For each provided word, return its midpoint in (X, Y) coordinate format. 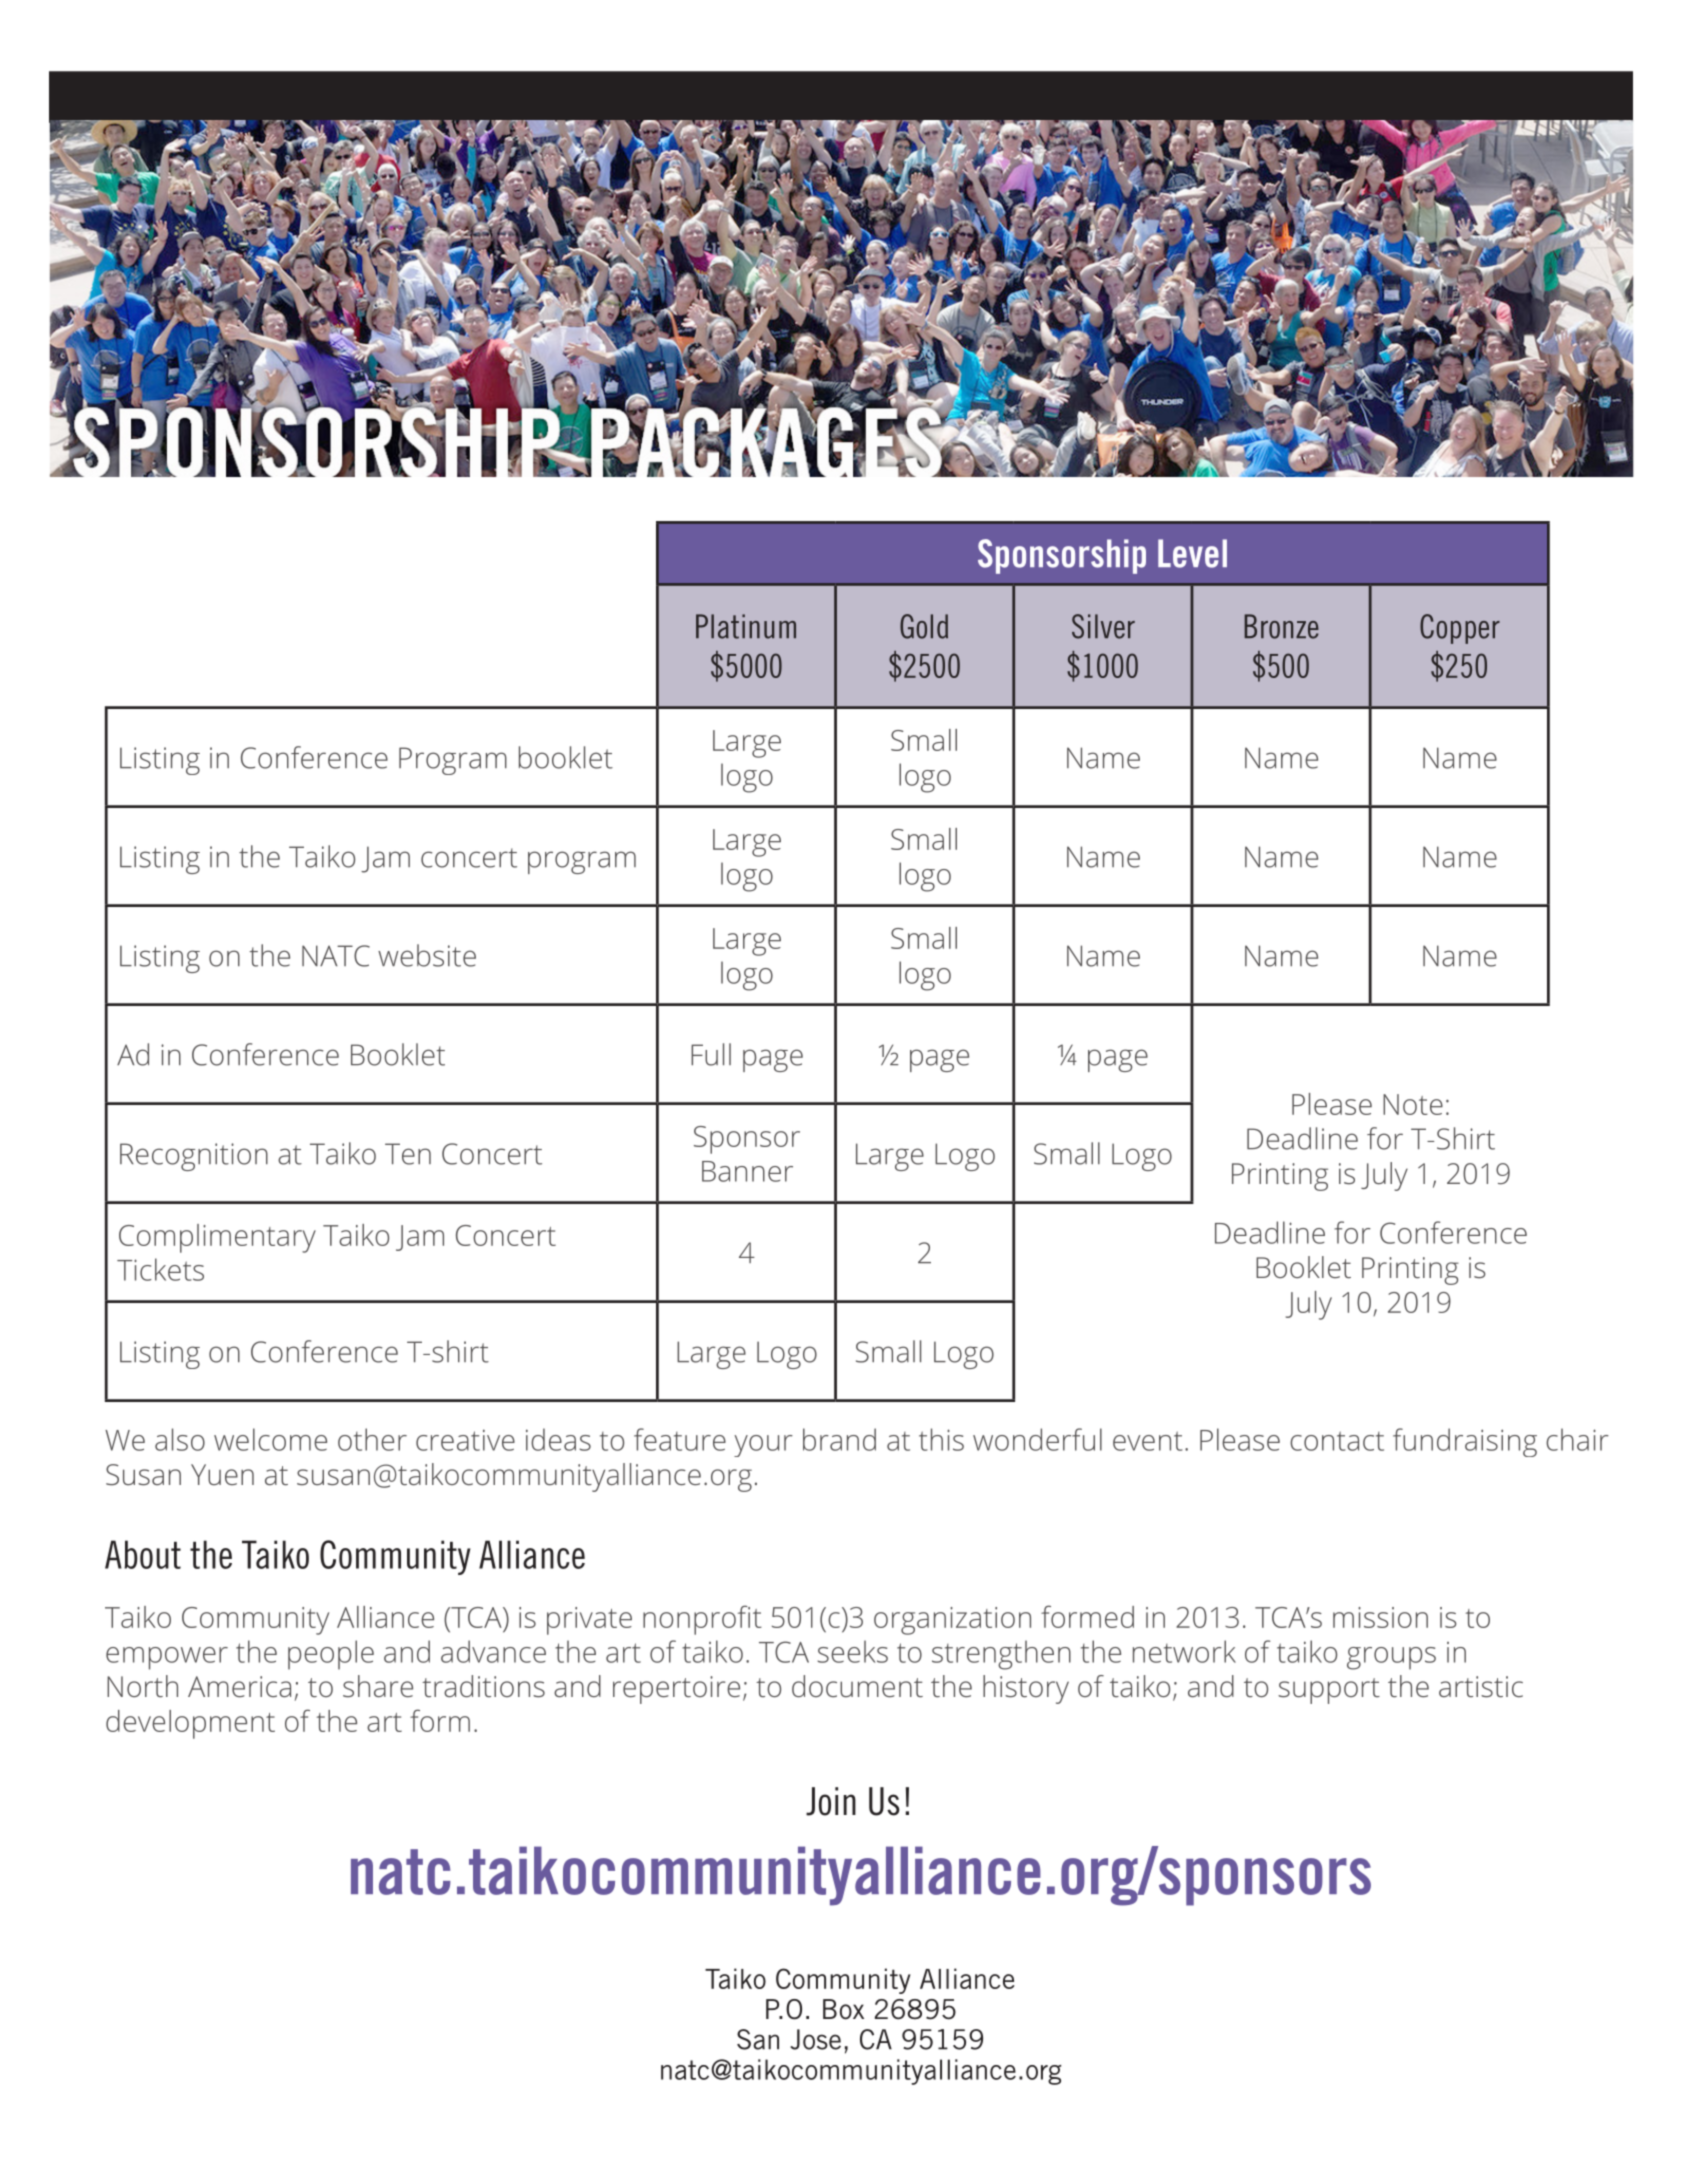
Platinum (746, 626)
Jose (815, 2039)
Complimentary (217, 1238)
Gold (924, 626)
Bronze (1281, 626)
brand (839, 1439)
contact (1337, 1441)
